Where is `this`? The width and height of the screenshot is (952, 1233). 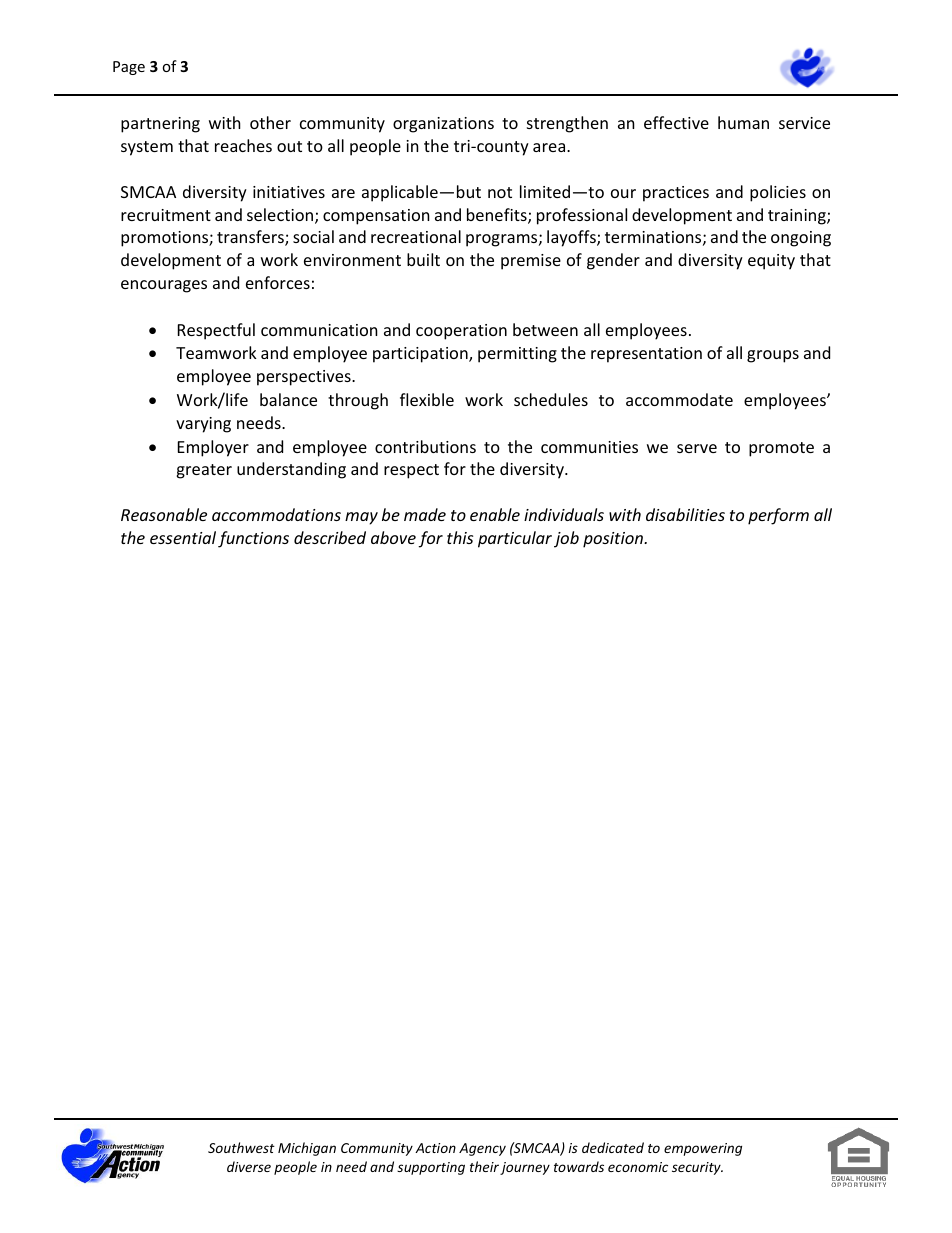
this is located at coordinates (460, 537).
